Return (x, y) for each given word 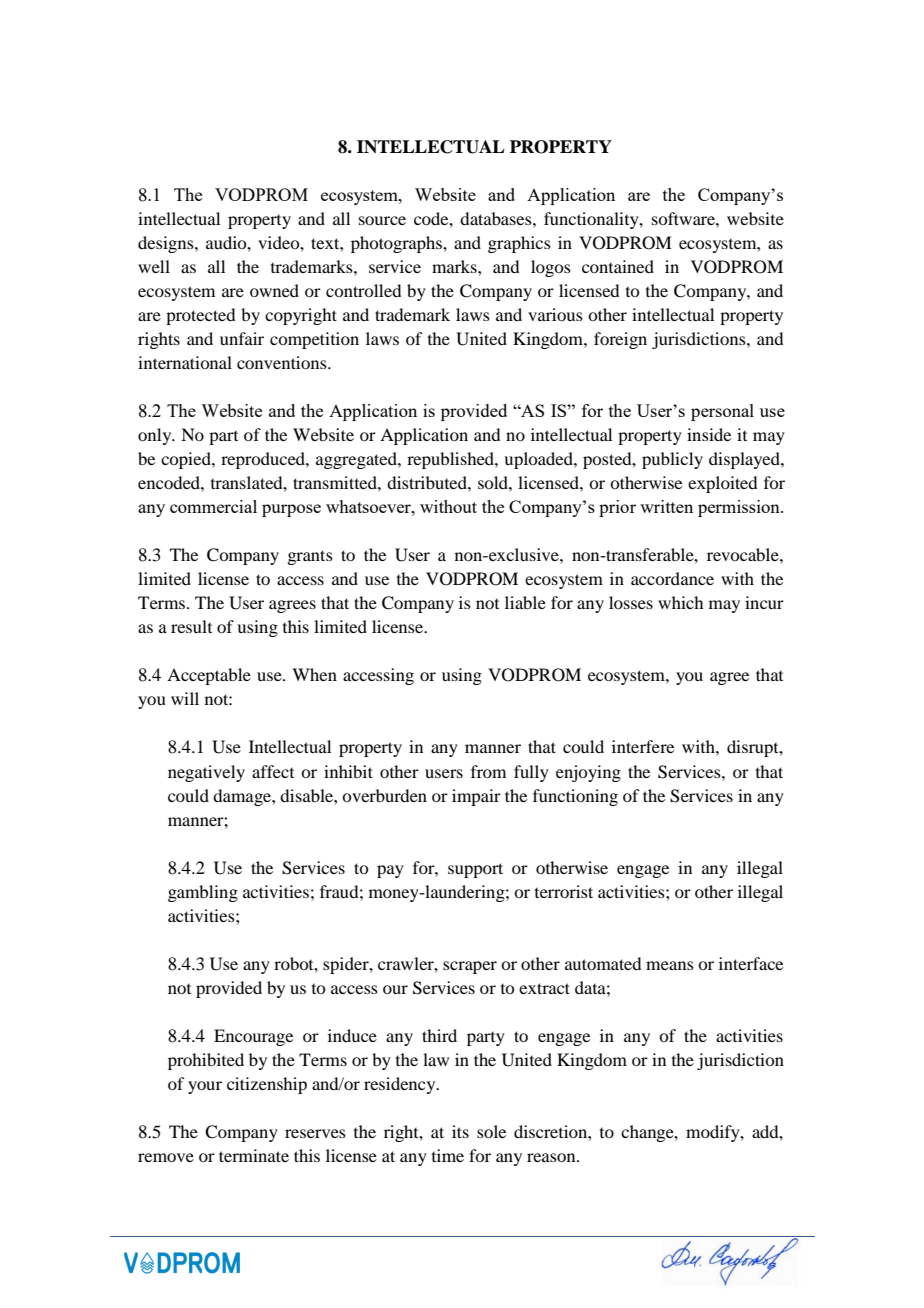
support (475, 870)
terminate (254, 1155)
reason (552, 1157)
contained (618, 266)
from (488, 771)
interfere (643, 746)
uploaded (539, 460)
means (670, 965)
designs (167, 244)
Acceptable (209, 676)
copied (187, 460)
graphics (519, 244)
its (460, 1131)
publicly (672, 460)
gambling (203, 893)
